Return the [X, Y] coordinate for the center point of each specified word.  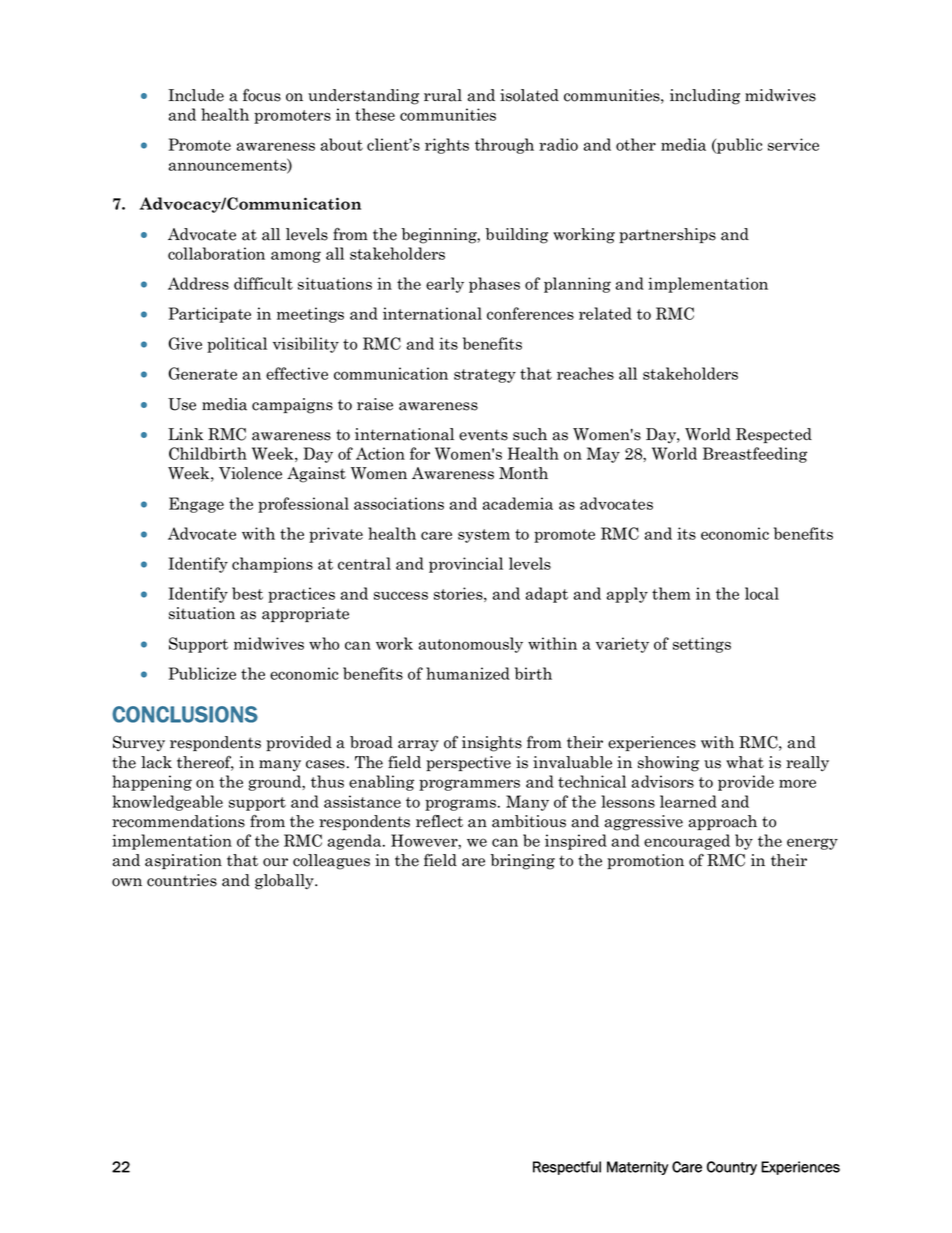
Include [196, 95]
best [247, 593]
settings [702, 645]
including [705, 97]
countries [182, 880]
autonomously [471, 645]
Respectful [567, 1168]
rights [447, 146]
